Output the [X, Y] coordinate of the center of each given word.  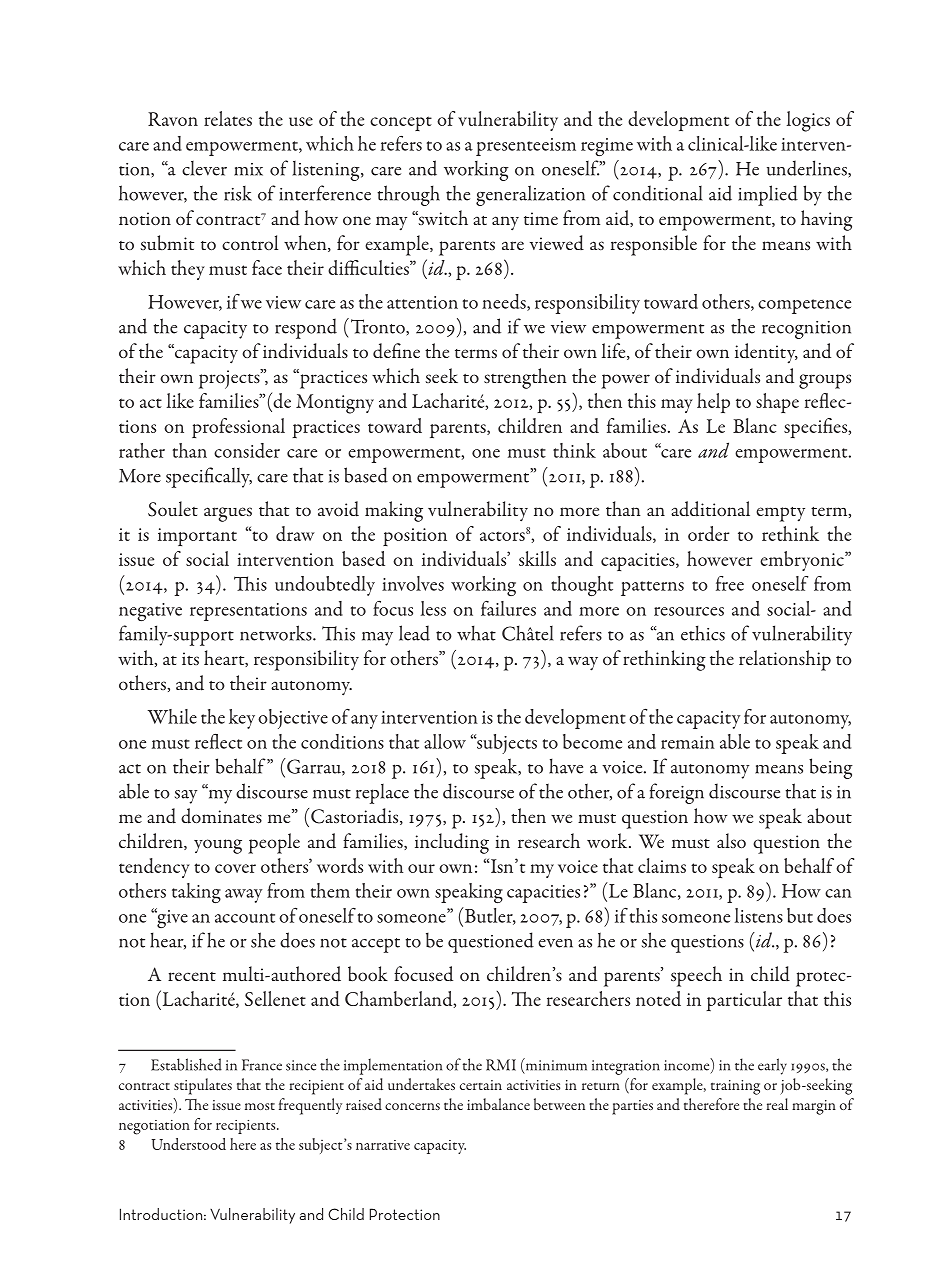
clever [204, 168]
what [476, 633]
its [190, 658]
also [731, 840]
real [777, 1104]
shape [777, 403]
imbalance [498, 1104]
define [396, 351]
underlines [808, 169]
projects [230, 379]
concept [401, 123]
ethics [703, 633]
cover [235, 868]
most [260, 1106]
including [452, 843]
